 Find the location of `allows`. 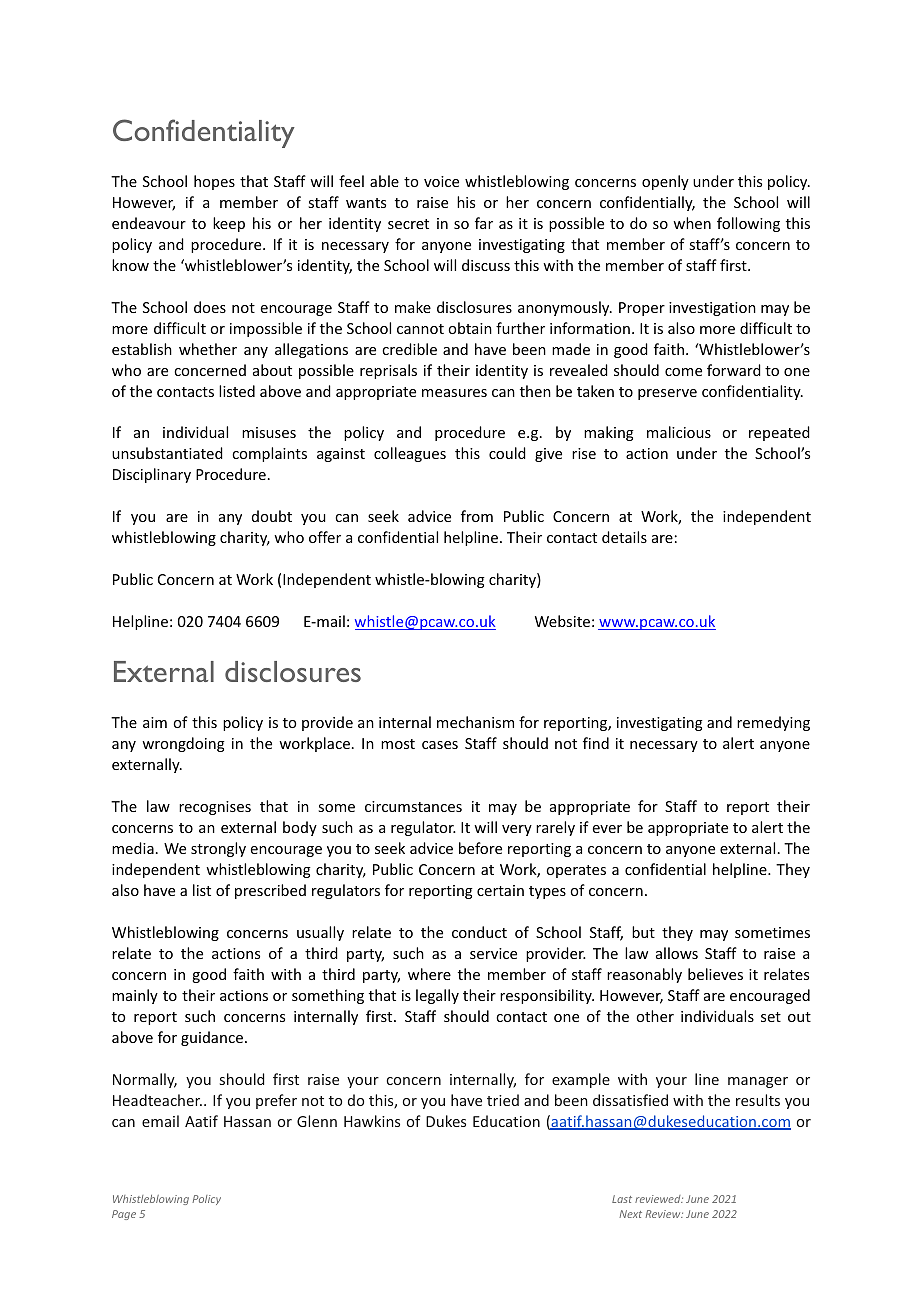

allows is located at coordinates (677, 953).
